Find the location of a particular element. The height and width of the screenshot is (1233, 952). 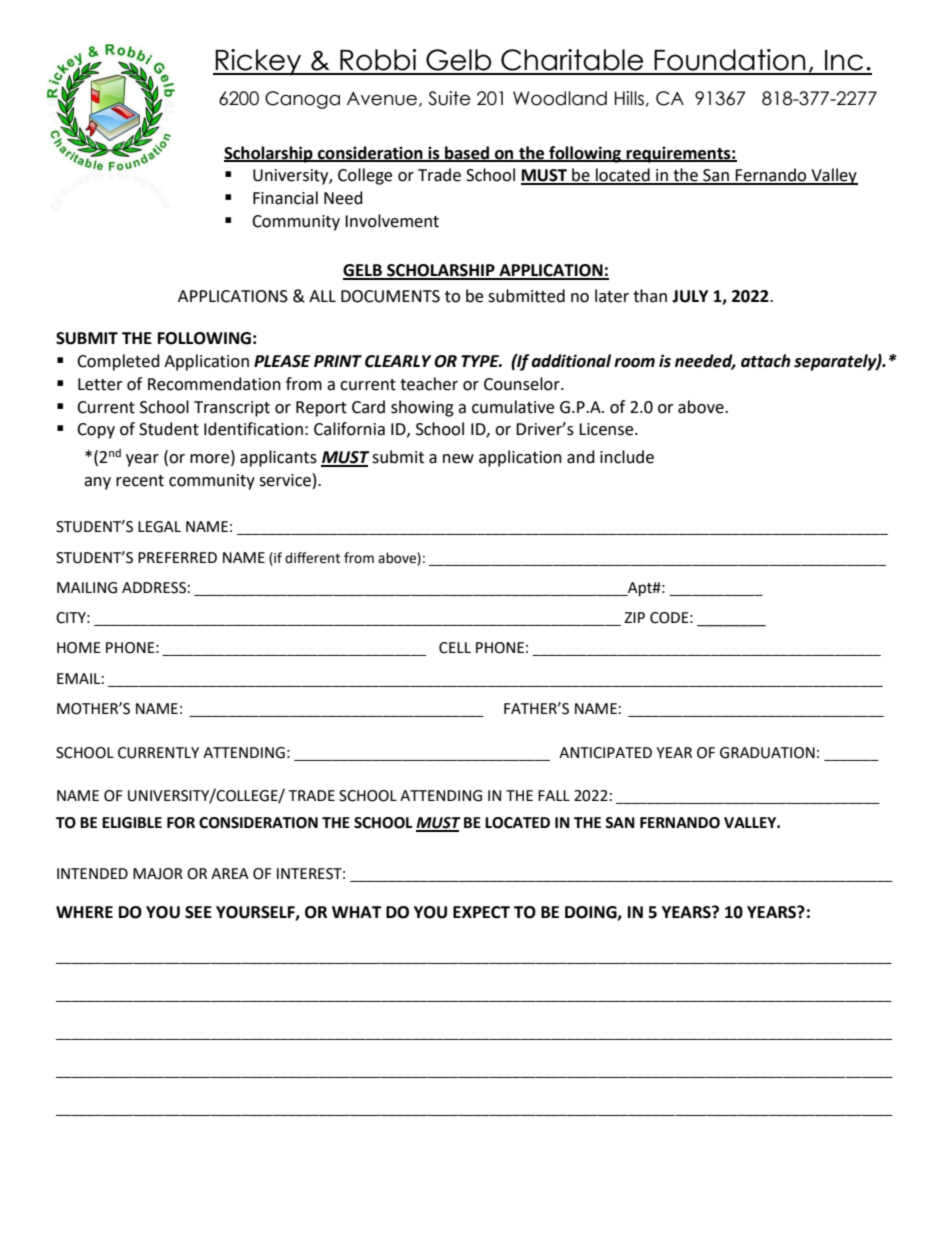

room is located at coordinates (634, 363).
